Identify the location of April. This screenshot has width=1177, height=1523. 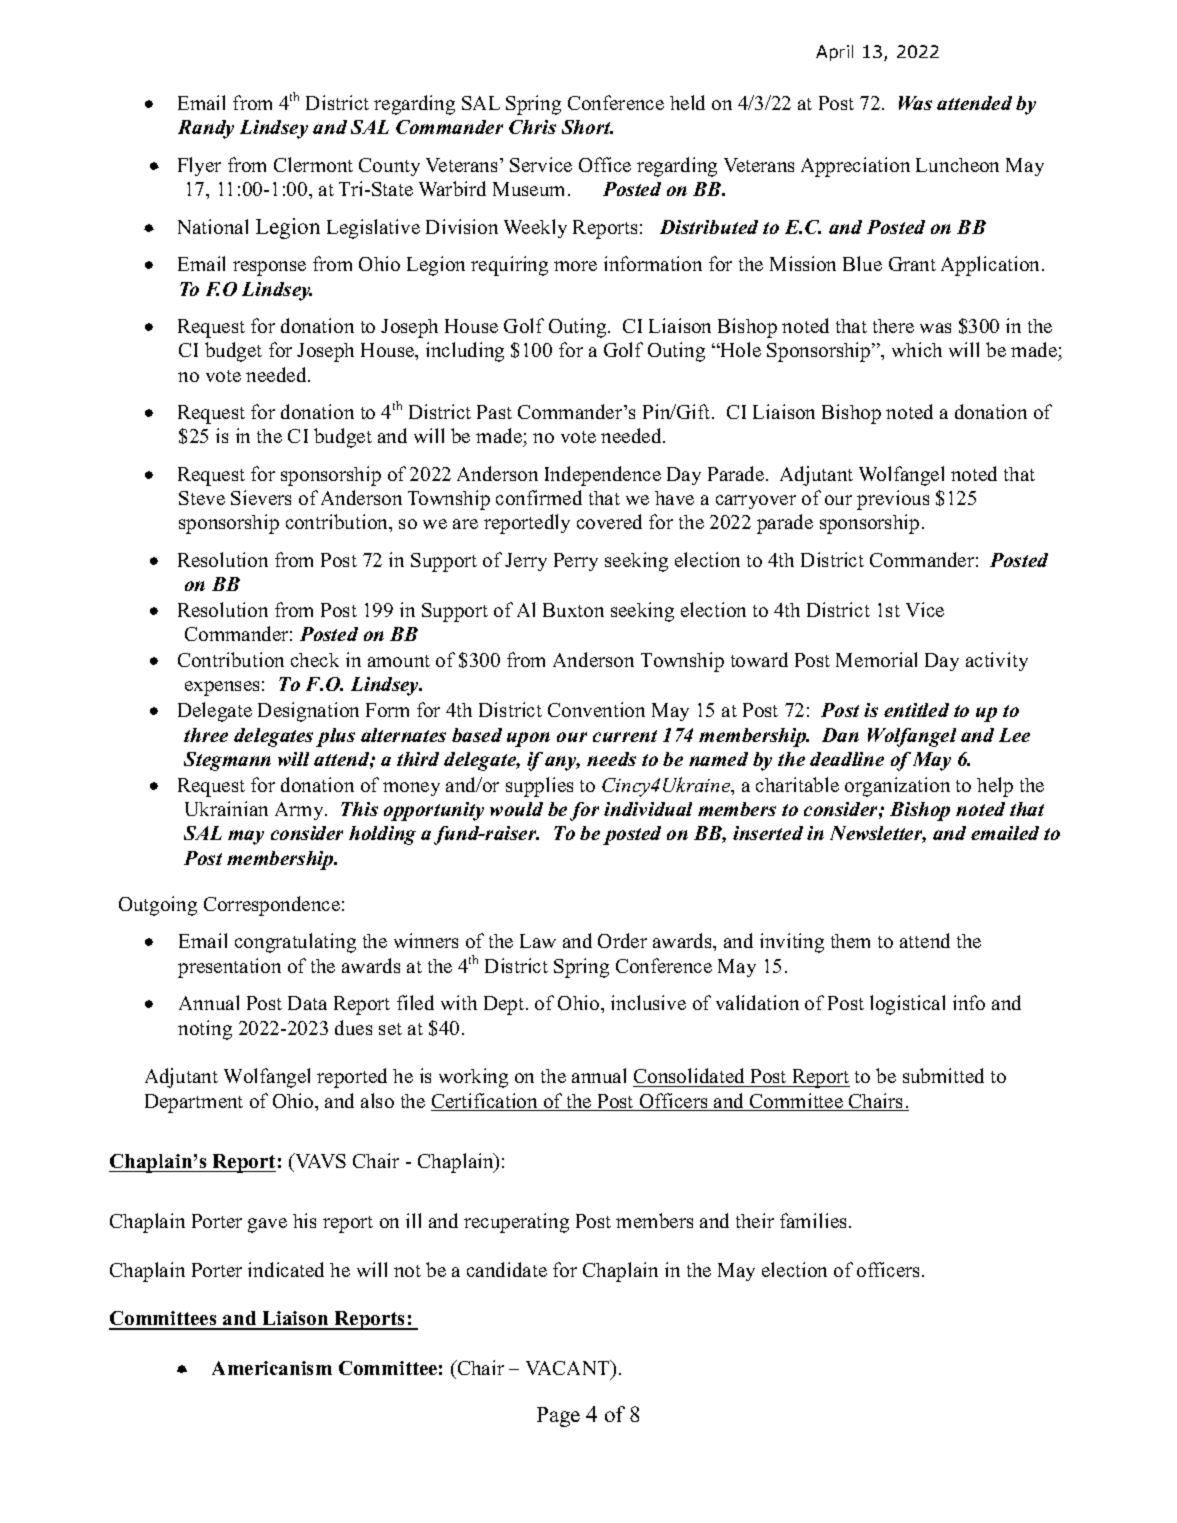
(834, 53).
